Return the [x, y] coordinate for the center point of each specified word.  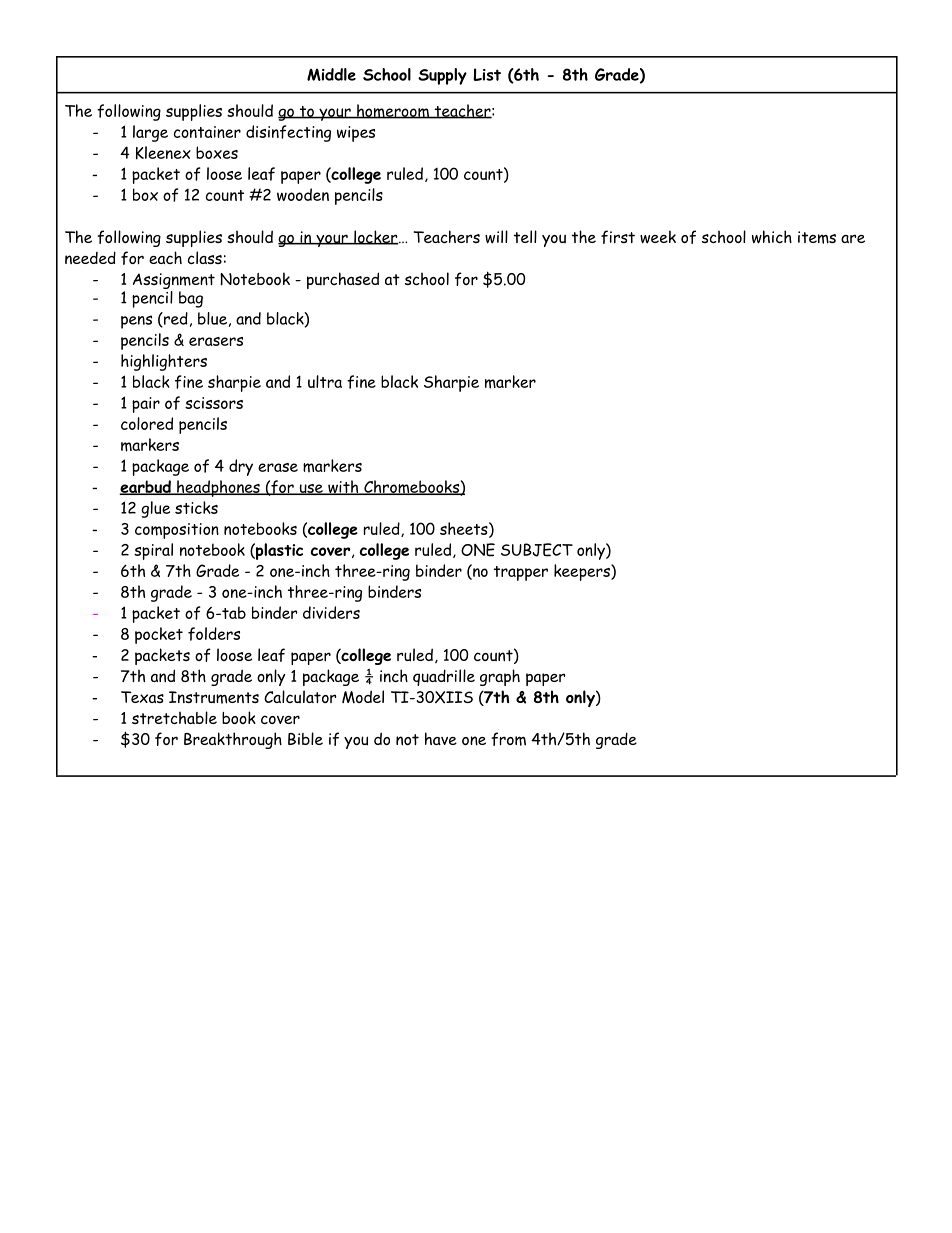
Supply [442, 76]
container [207, 132]
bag [191, 299]
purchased [343, 280]
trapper [521, 573]
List [487, 74]
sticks [196, 507]
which [772, 237]
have [441, 738]
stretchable [174, 718]
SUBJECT [537, 550]
